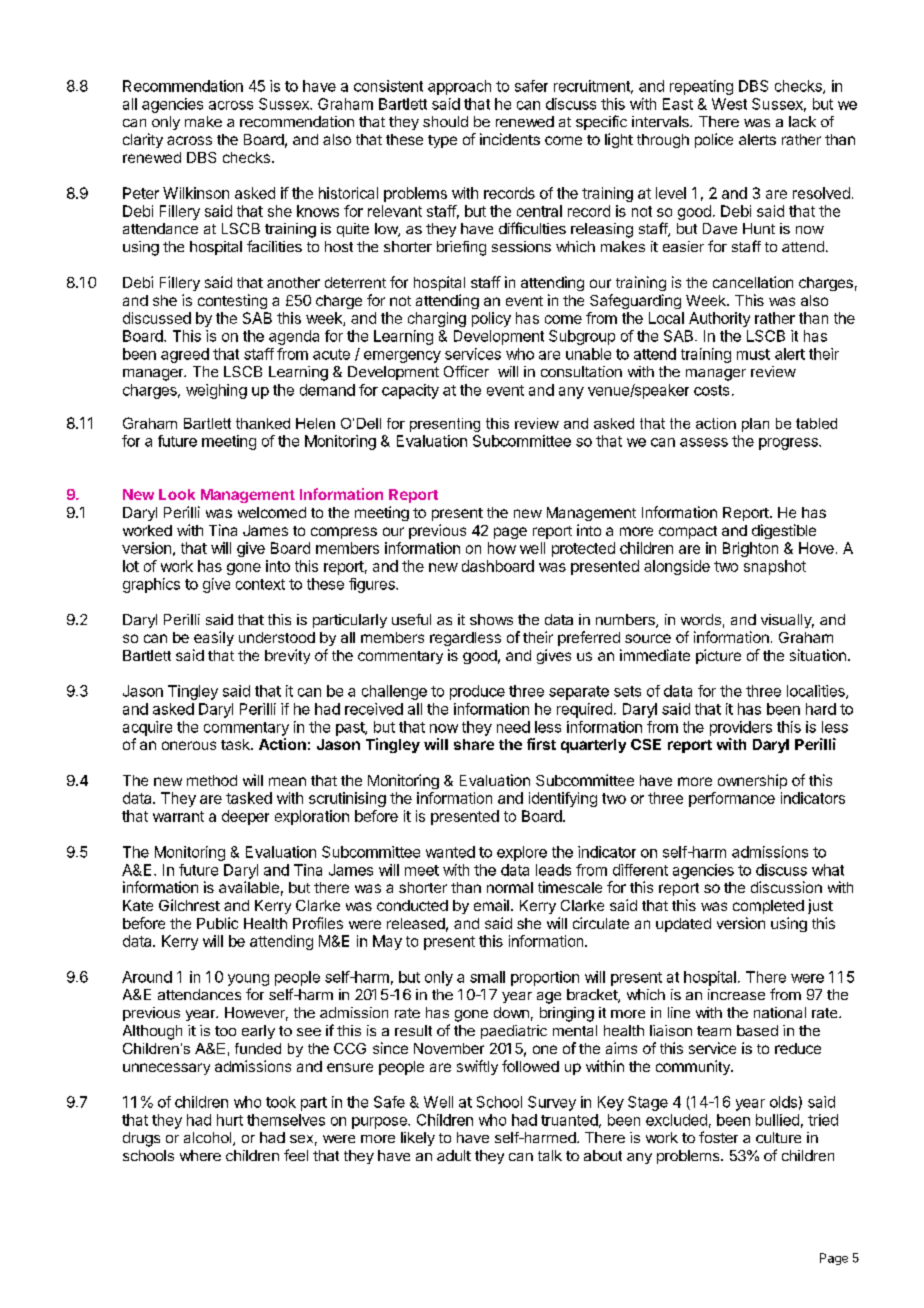  Describe the element at coordinates (752, 781) in the screenshot. I see `ownership` at that location.
